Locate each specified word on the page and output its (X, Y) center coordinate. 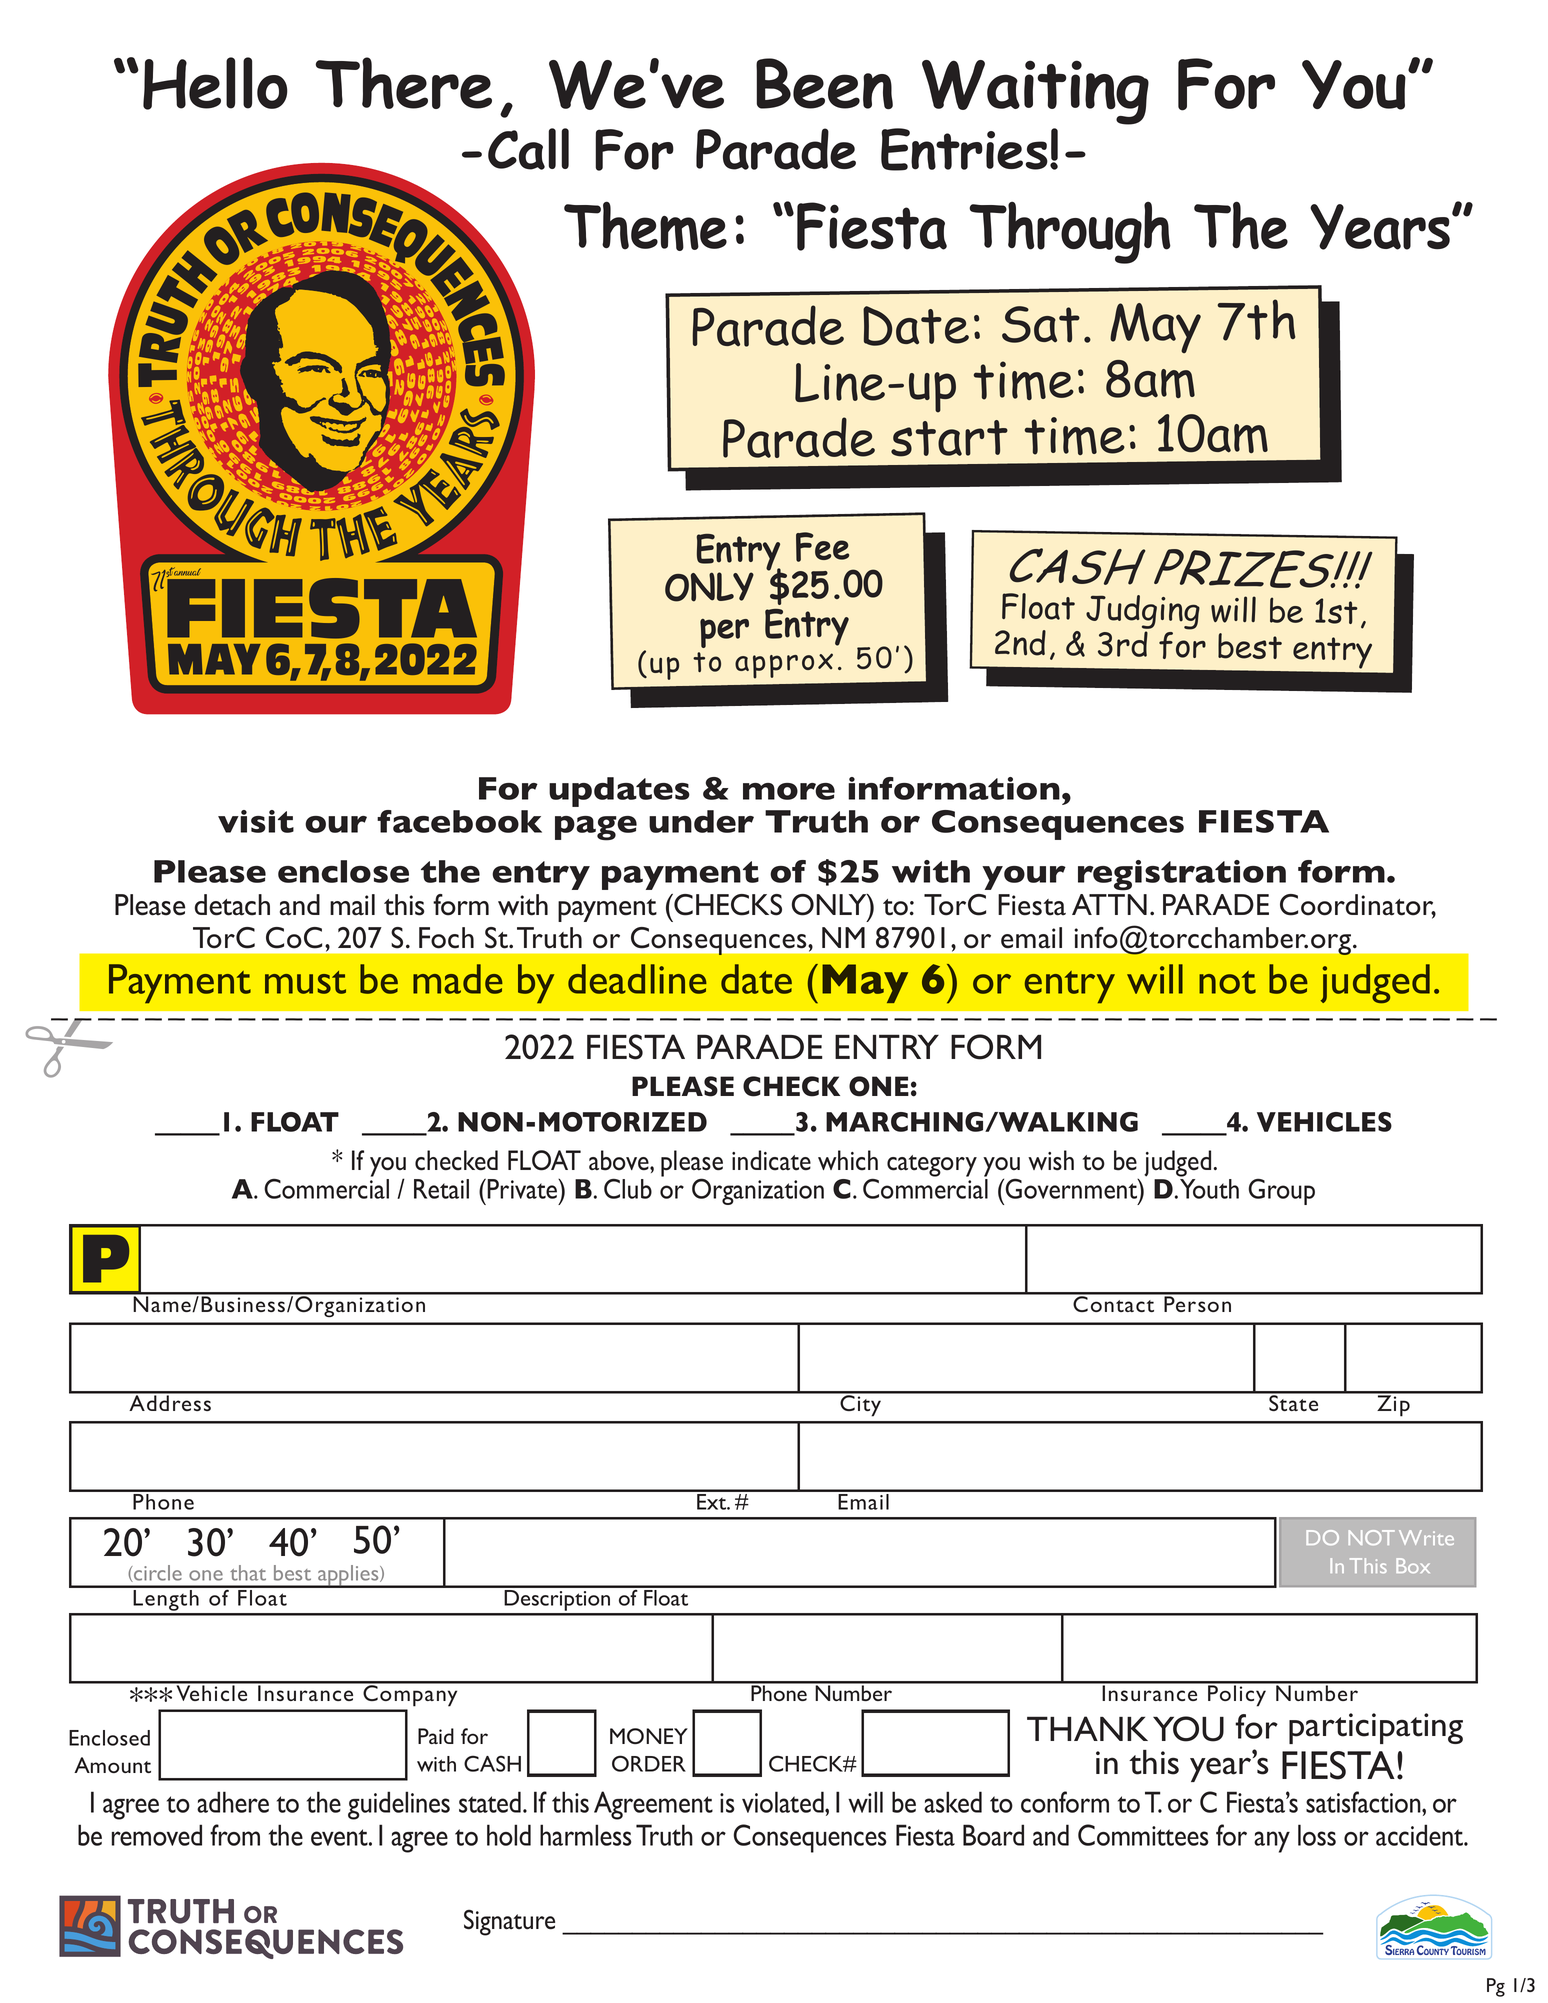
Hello (215, 83)
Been (824, 84)
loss (1317, 1835)
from (235, 1835)
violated (784, 1802)
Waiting (1035, 92)
